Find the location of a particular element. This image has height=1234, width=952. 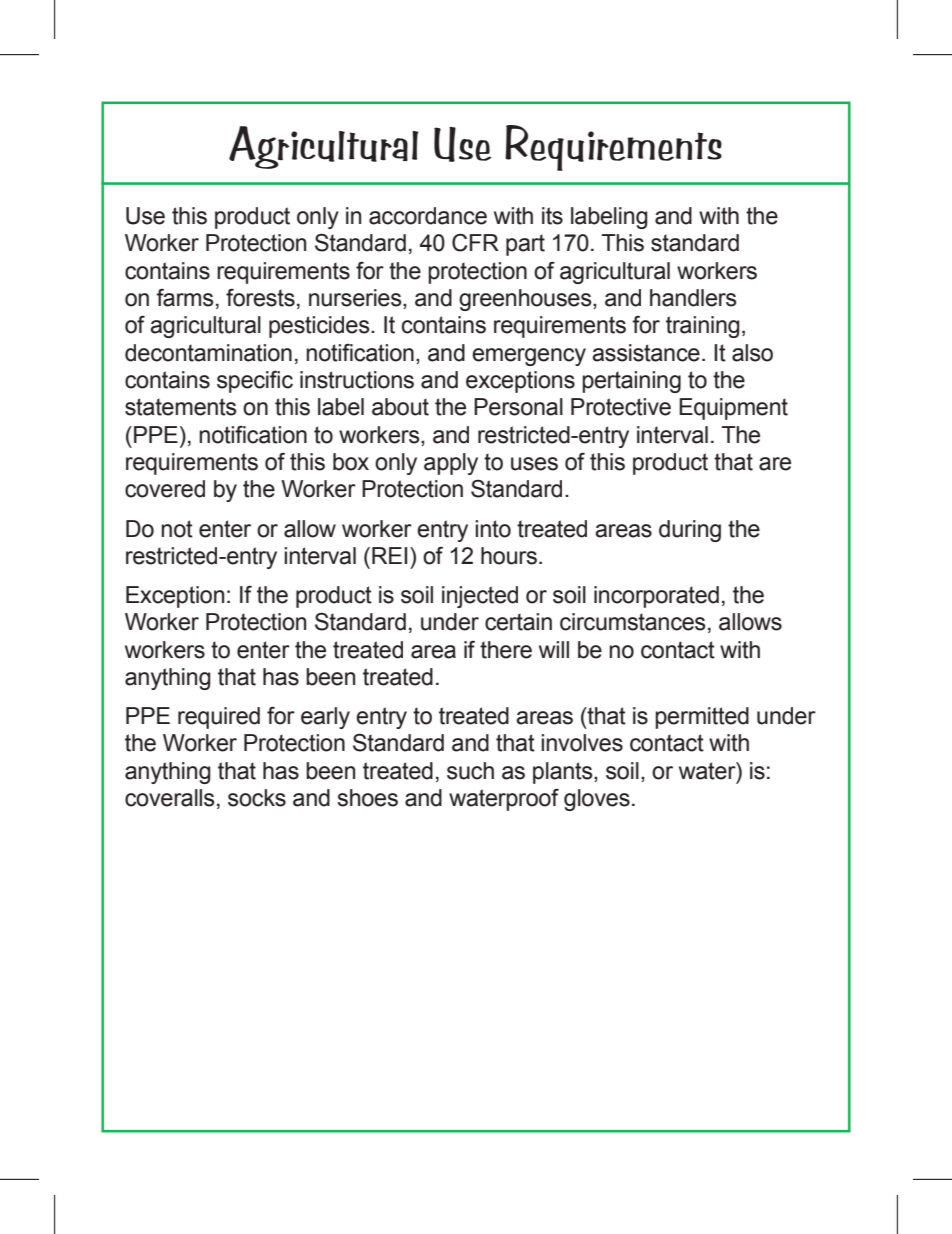

about is located at coordinates (400, 407).
